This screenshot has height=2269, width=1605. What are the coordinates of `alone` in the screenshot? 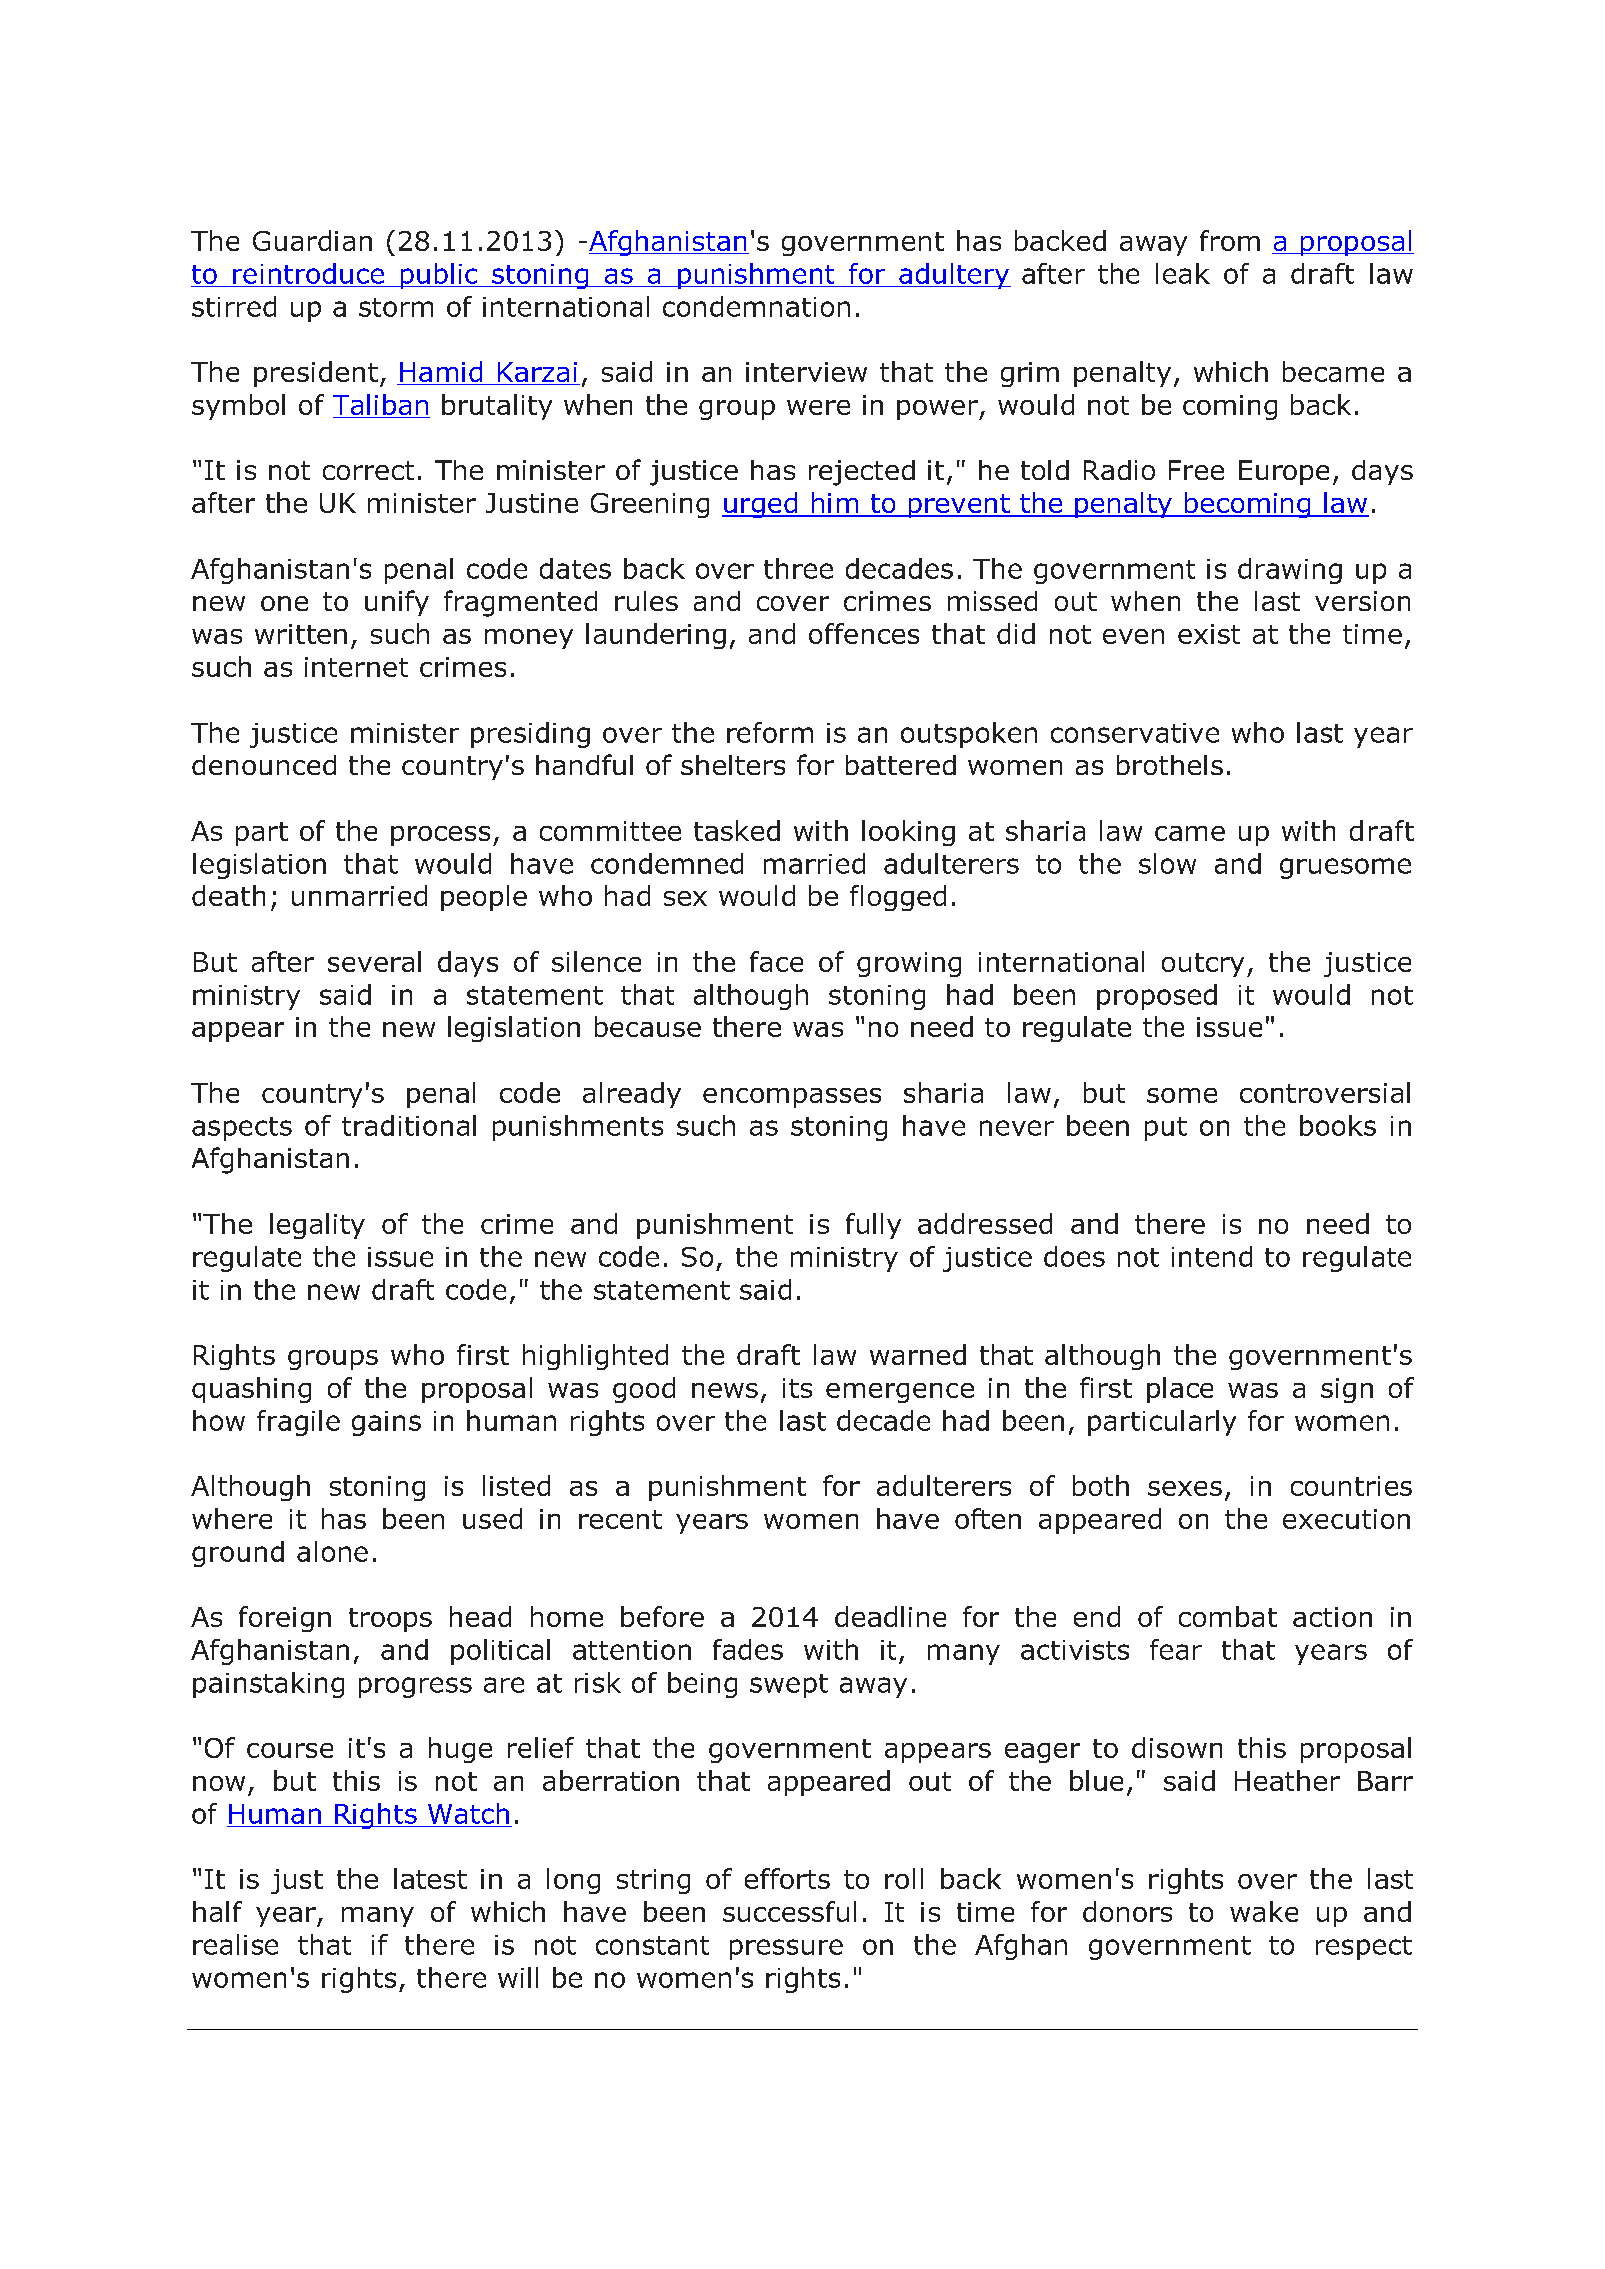 It's located at (332, 1551).
